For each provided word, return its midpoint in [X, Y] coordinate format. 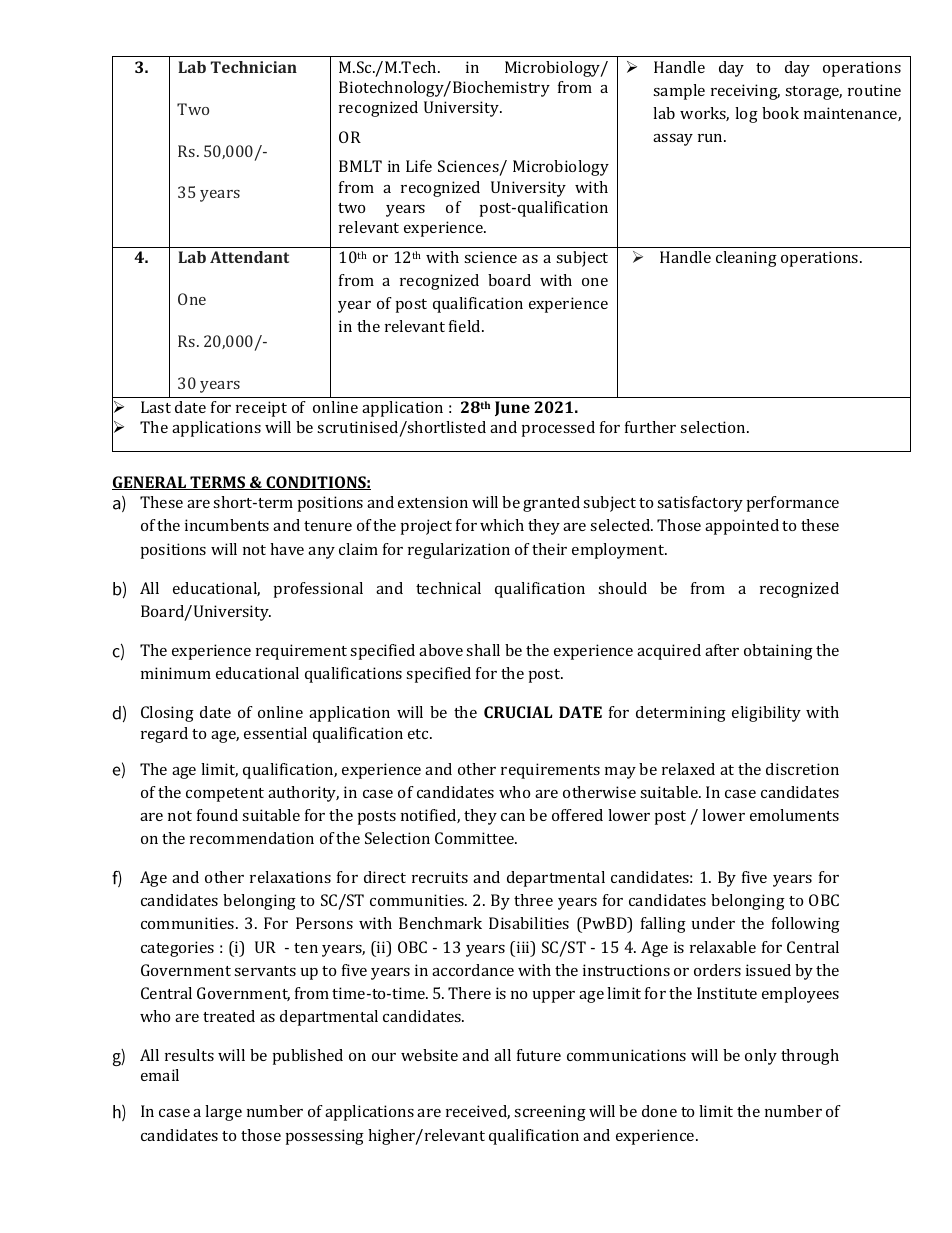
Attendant [249, 257]
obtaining [778, 652]
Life [419, 166]
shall [483, 650]
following [806, 925]
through [810, 1057]
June [512, 408]
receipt [261, 409]
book [780, 113]
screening [550, 1113]
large [223, 1113]
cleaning [746, 259]
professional [318, 590]
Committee [476, 838]
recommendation [252, 838]
